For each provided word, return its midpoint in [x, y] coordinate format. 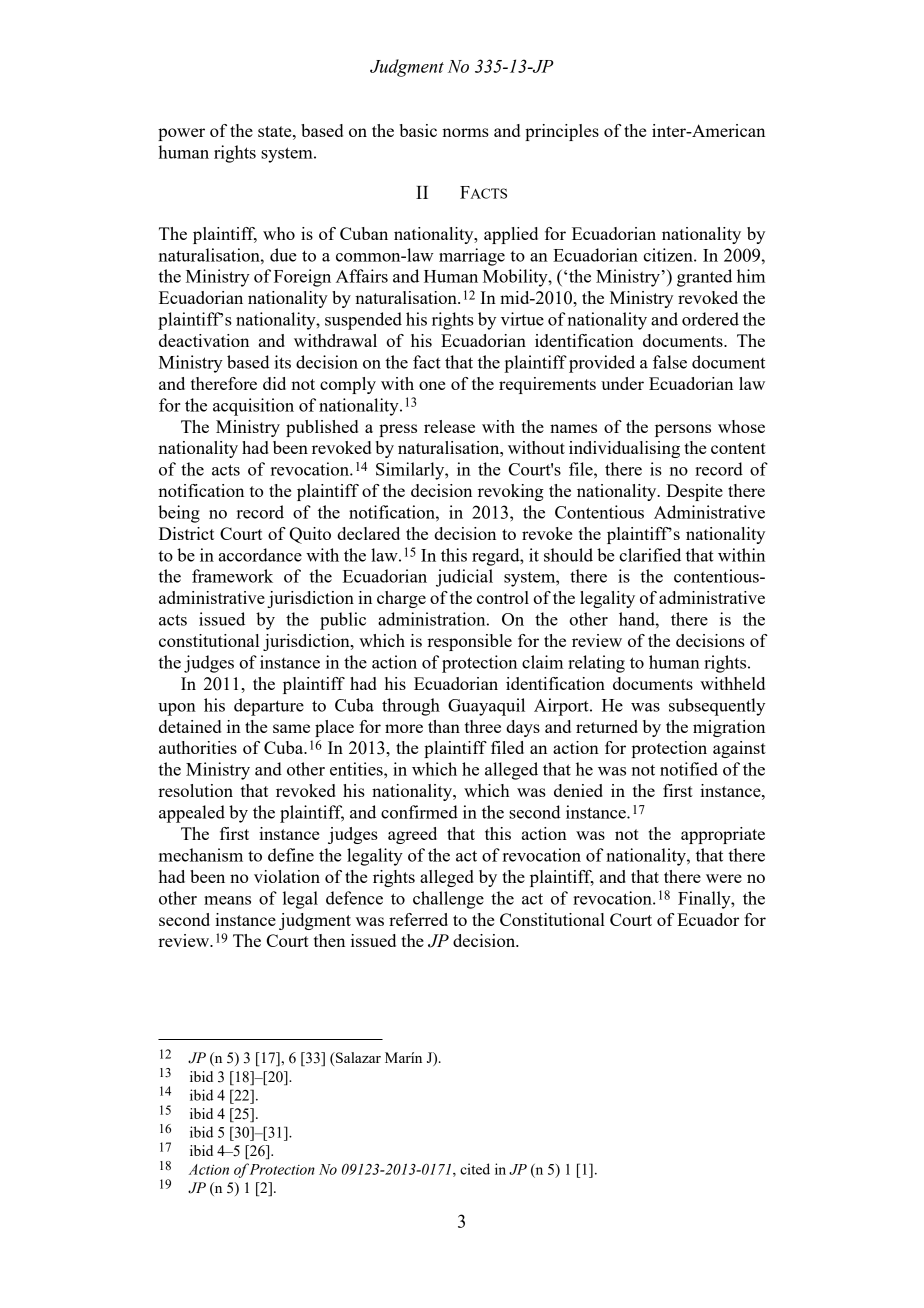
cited [475, 1169]
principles [562, 132]
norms [465, 132]
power [181, 134]
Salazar [357, 1057]
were [724, 878]
